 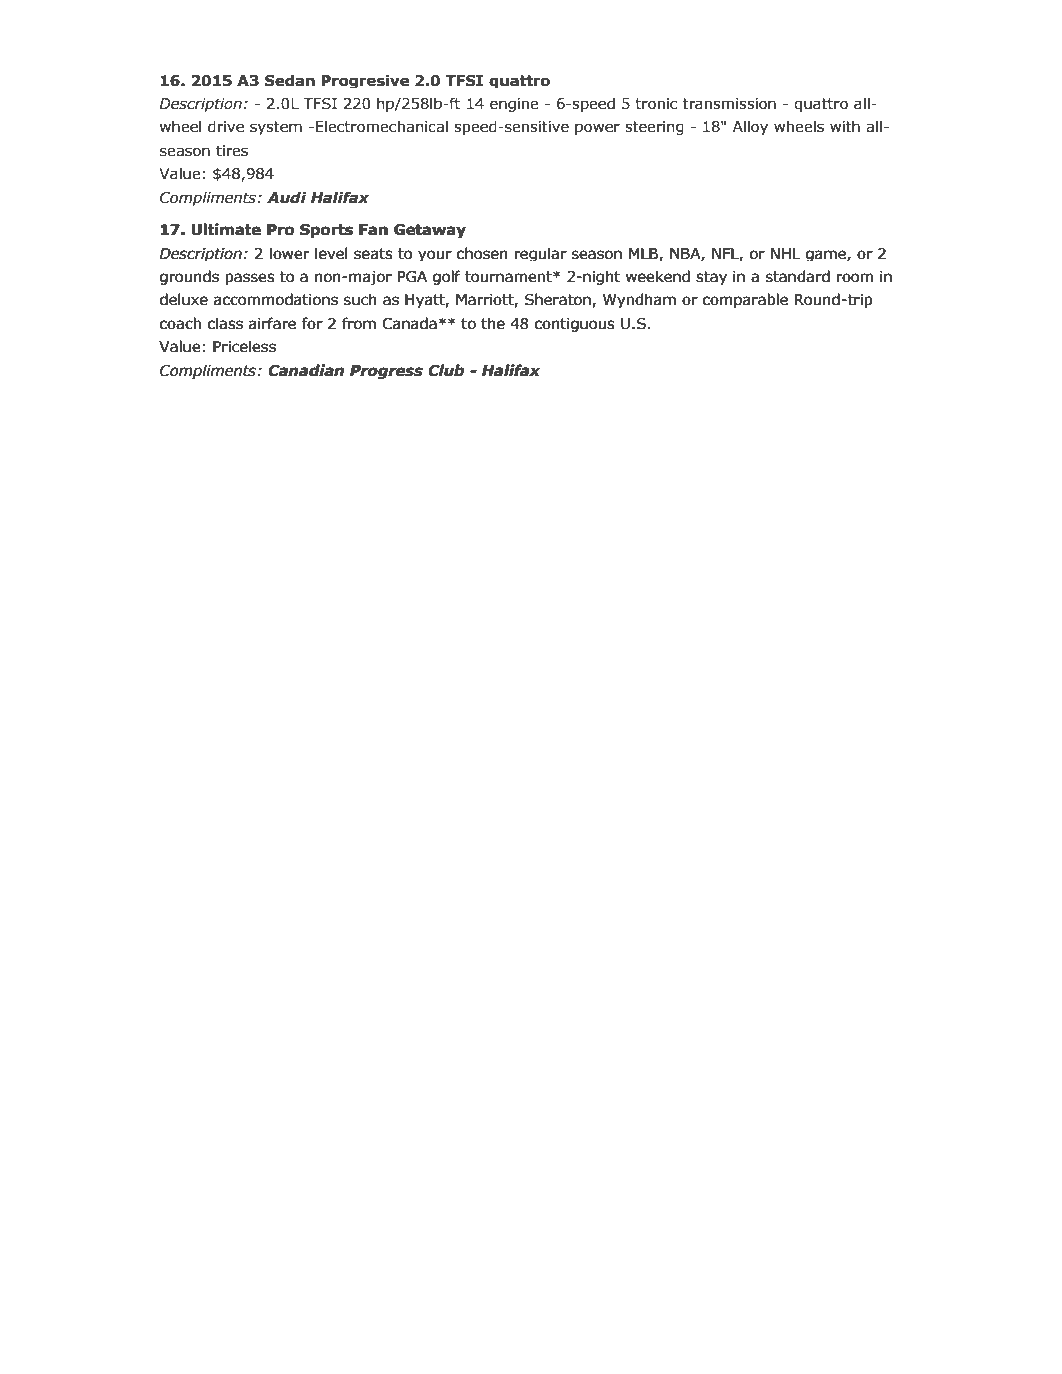 I want to click on Canadian, so click(x=306, y=370).
